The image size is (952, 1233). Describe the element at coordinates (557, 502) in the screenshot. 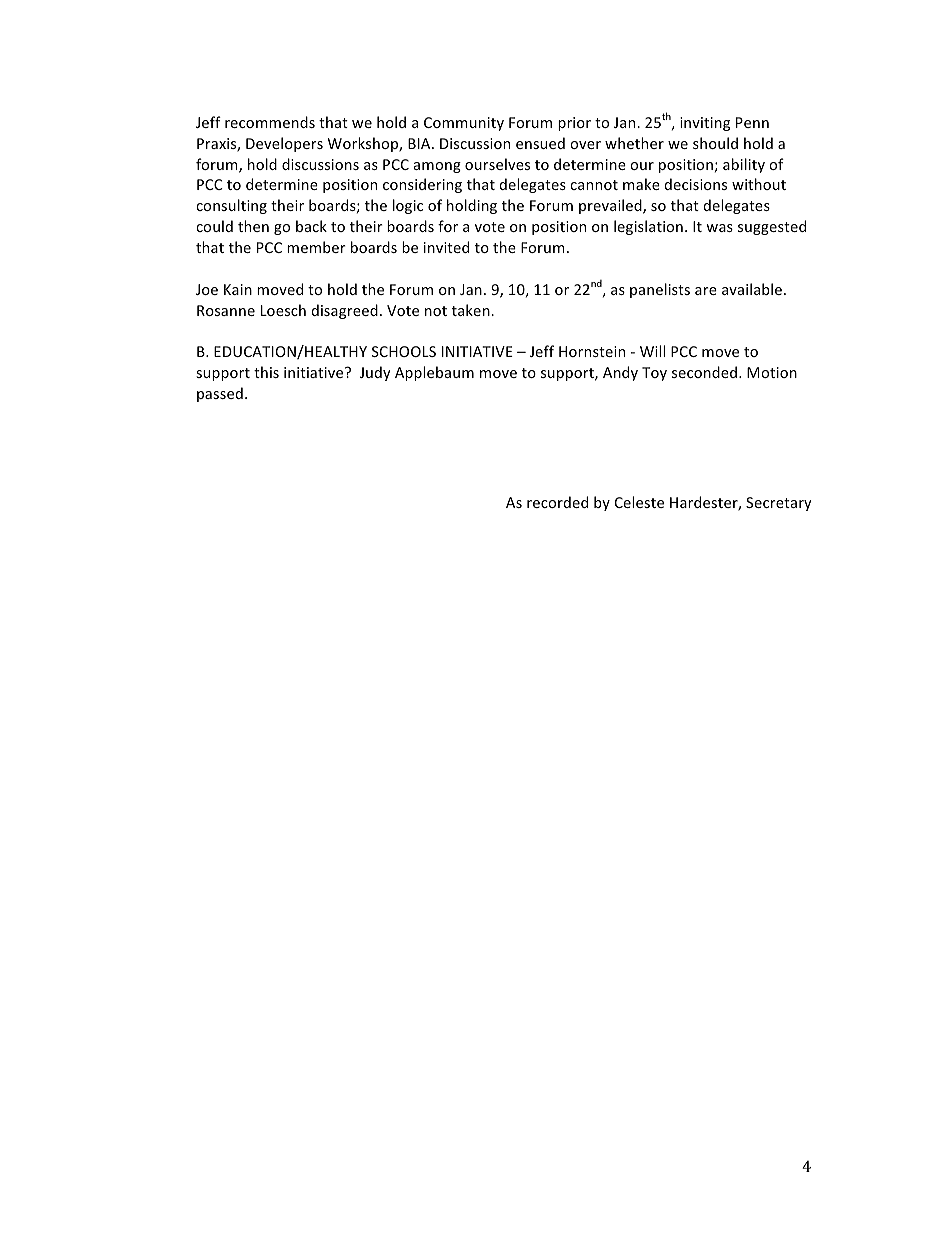

I see `recorded` at that location.
